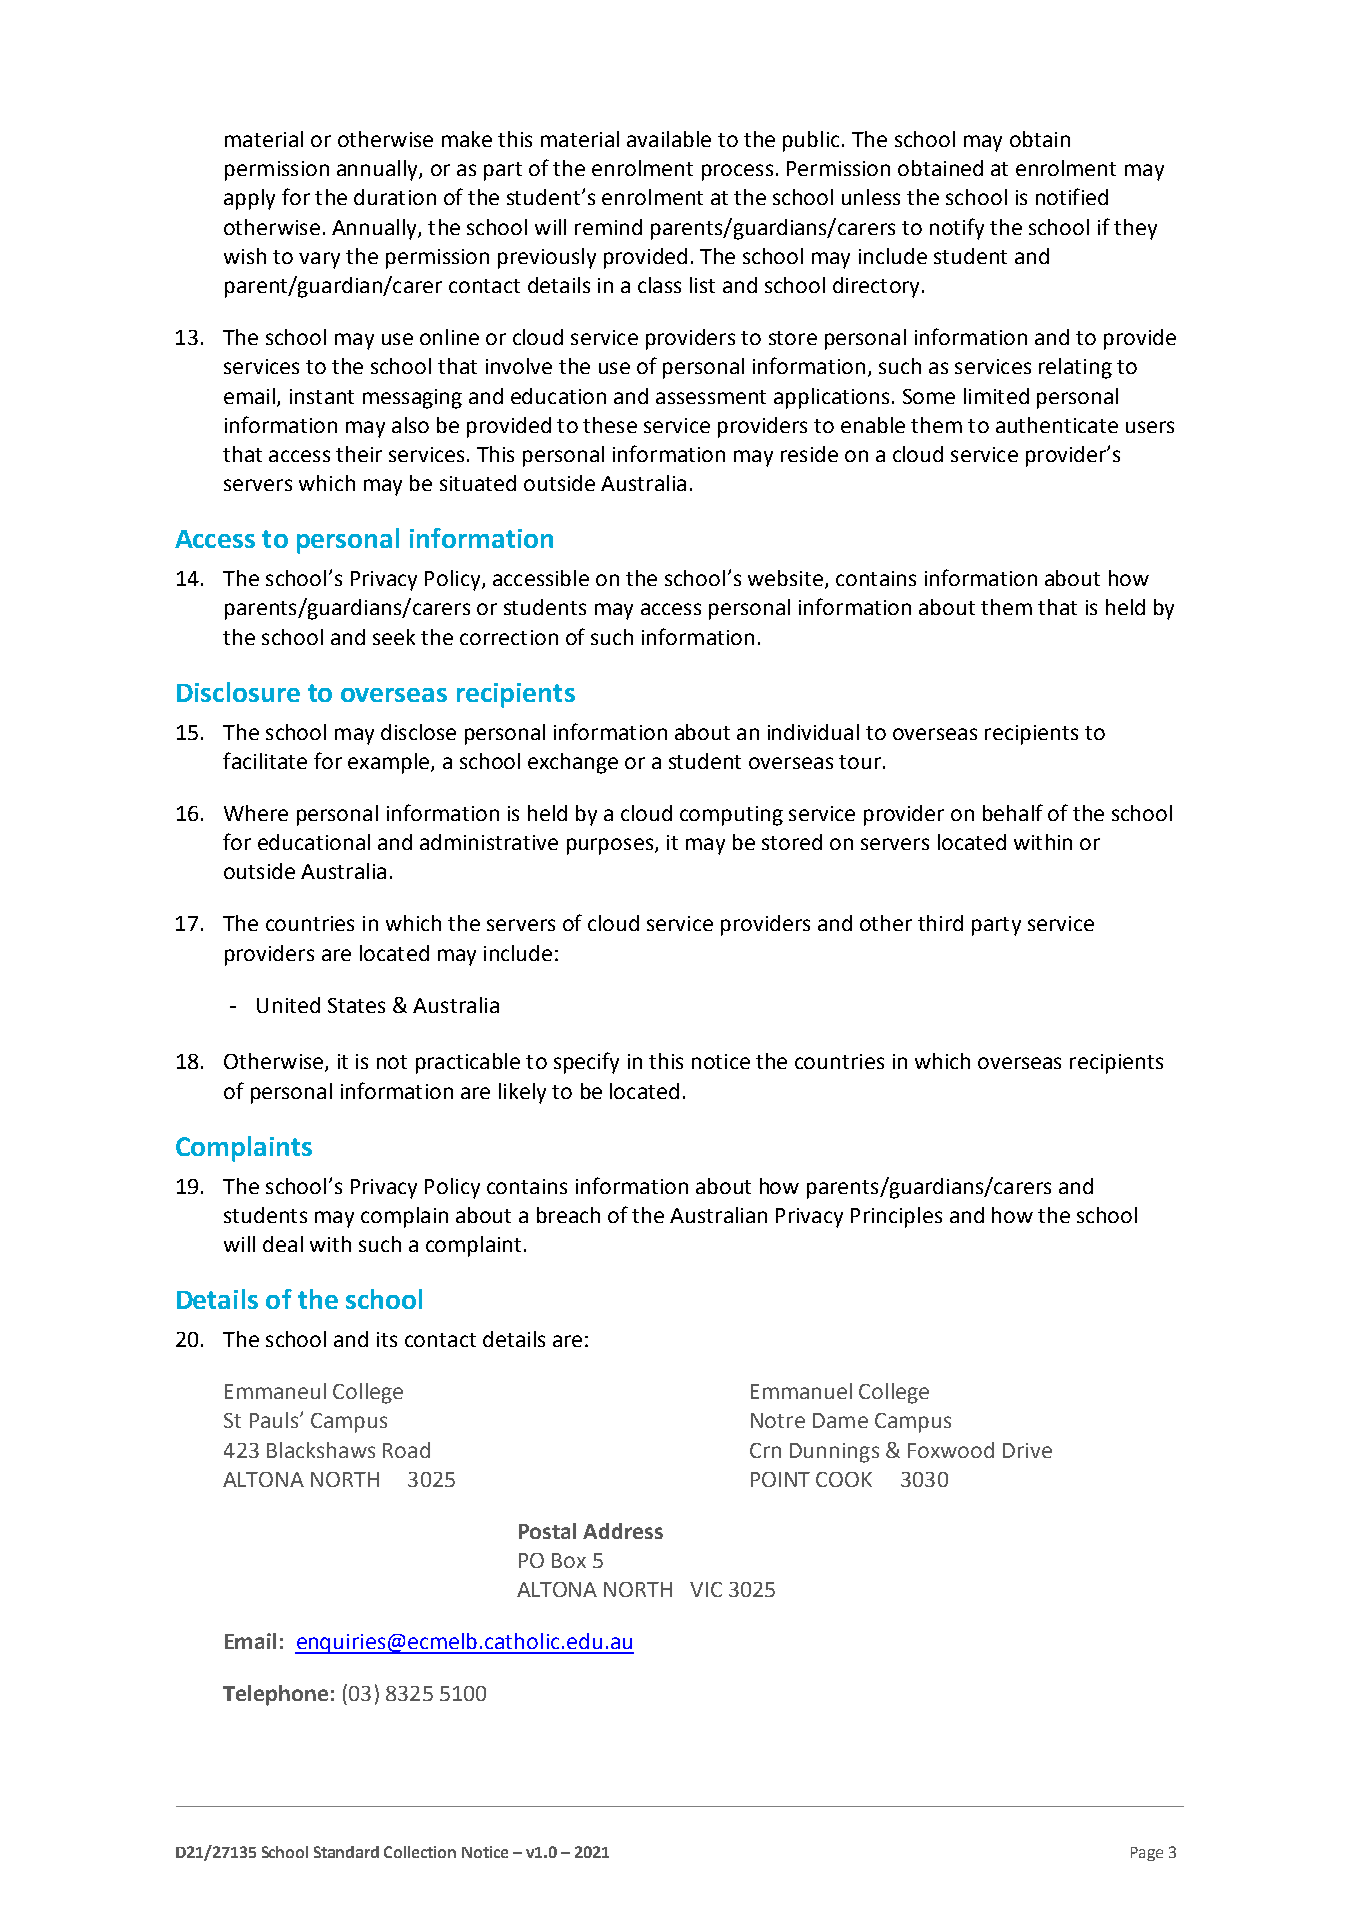 The height and width of the screenshot is (1920, 1357). Describe the element at coordinates (420, 1852) in the screenshot. I see `Collection` at that location.
